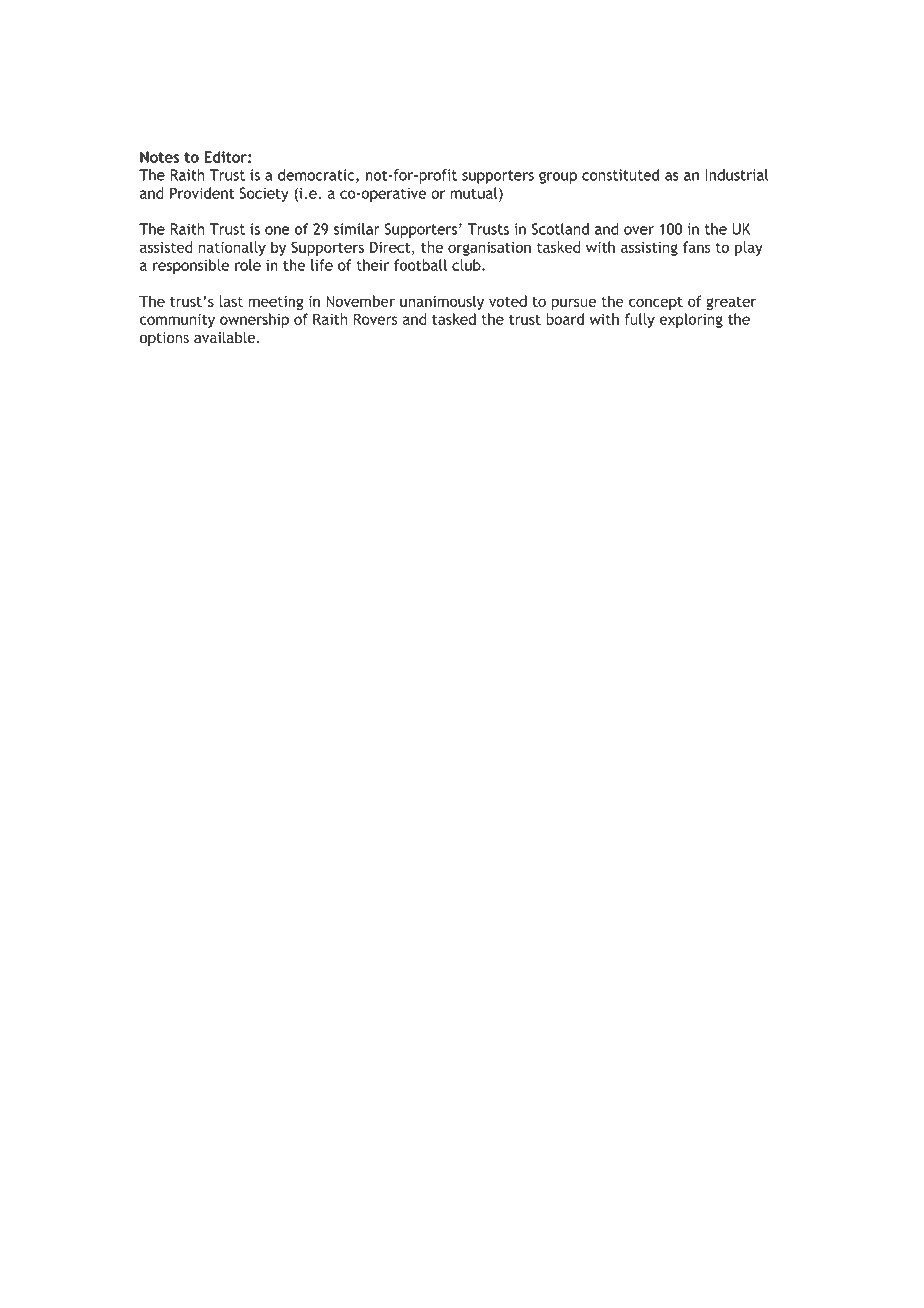  I want to click on group, so click(558, 178).
